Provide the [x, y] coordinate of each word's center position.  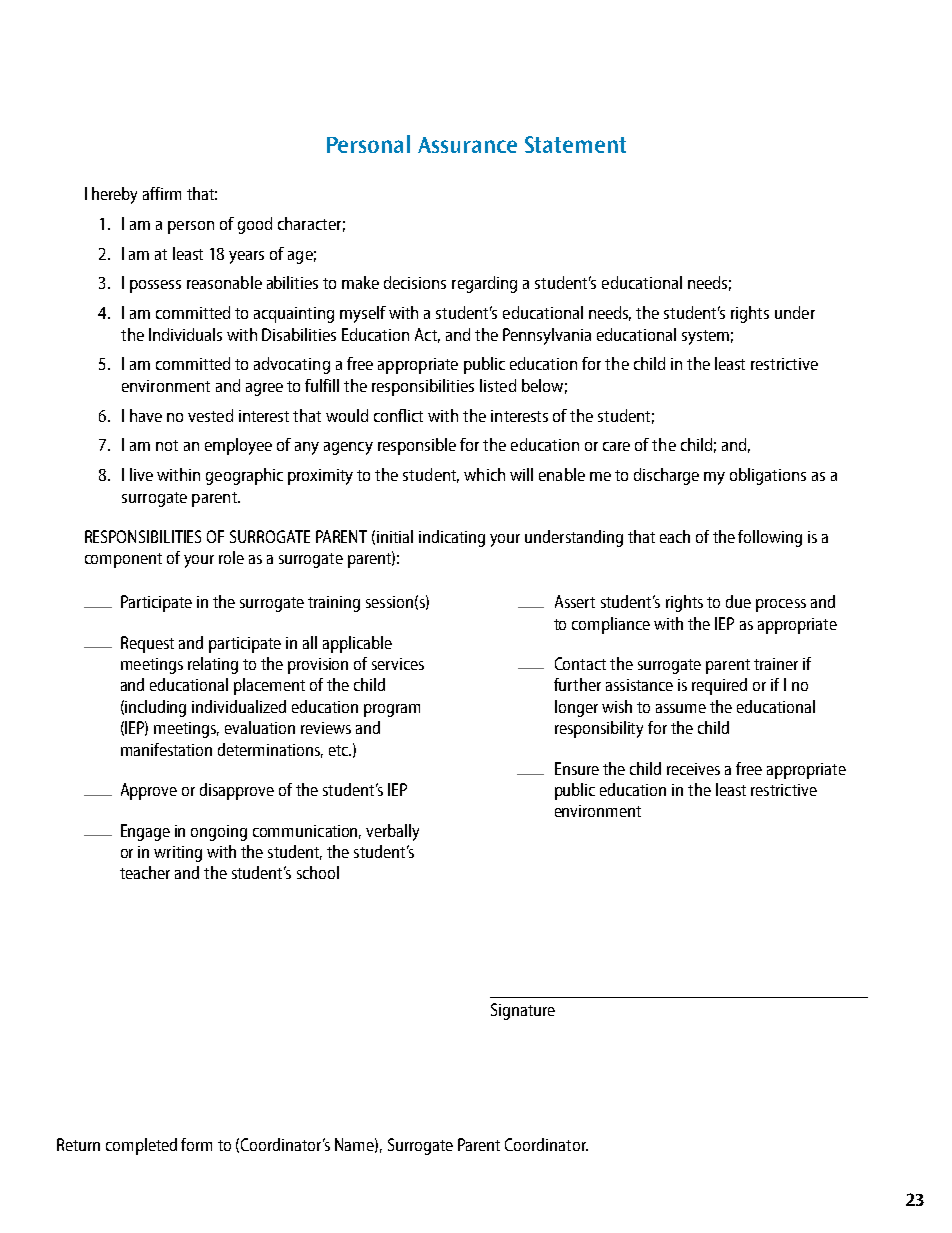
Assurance [467, 145]
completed [141, 1146]
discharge [666, 476]
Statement [575, 144]
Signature [523, 1011]
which [484, 474]
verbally [392, 832]
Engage [145, 832]
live [141, 474]
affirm [162, 193]
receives [693, 769]
